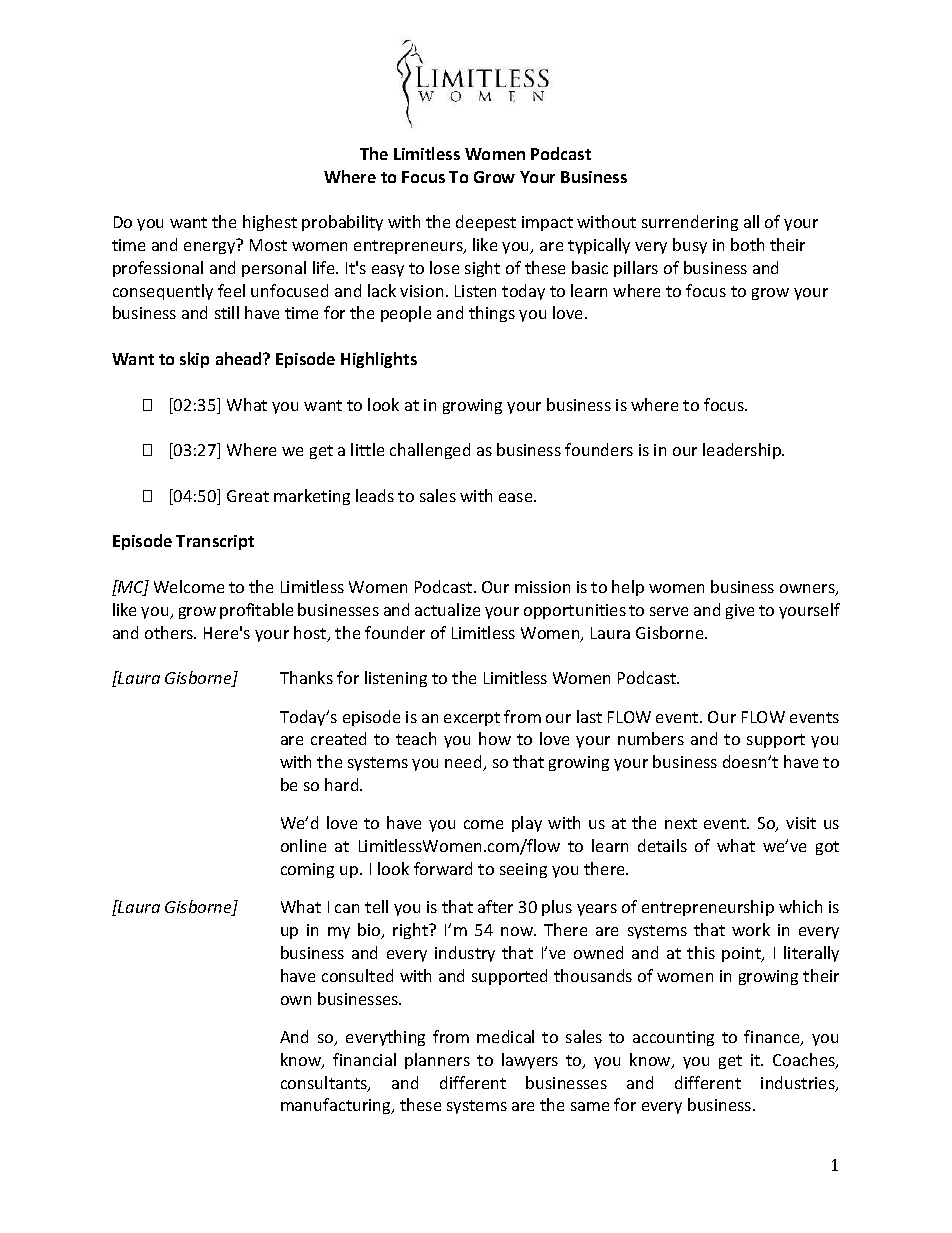 The image size is (952, 1233). I want to click on coming, so click(307, 870).
